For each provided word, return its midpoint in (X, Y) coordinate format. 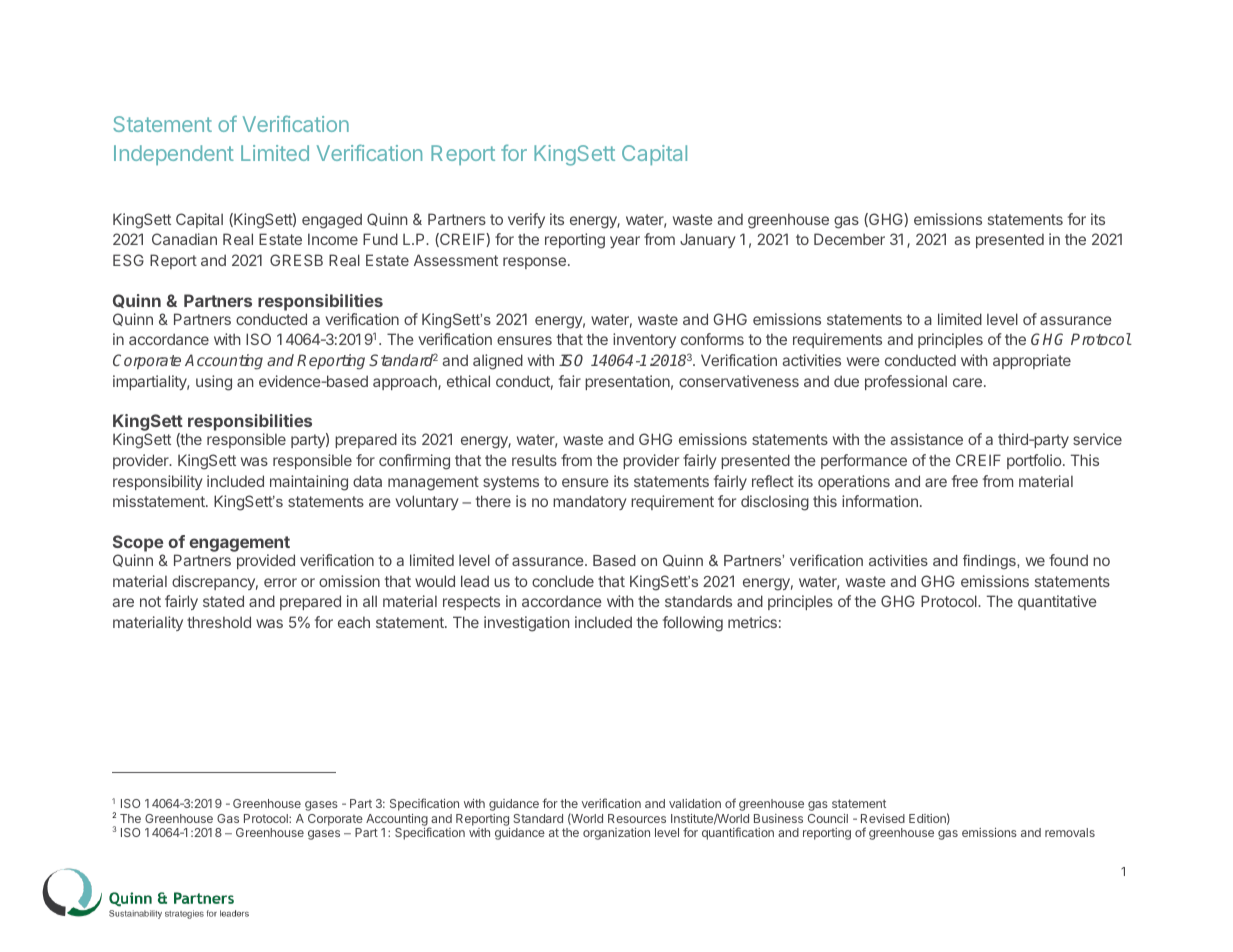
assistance (926, 439)
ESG (128, 260)
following (693, 624)
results (534, 460)
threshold (219, 622)
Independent (174, 155)
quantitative (1057, 602)
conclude (563, 581)
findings (990, 561)
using (214, 383)
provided (266, 561)
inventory (644, 340)
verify (526, 220)
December (849, 239)
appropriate (1032, 361)
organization (616, 834)
